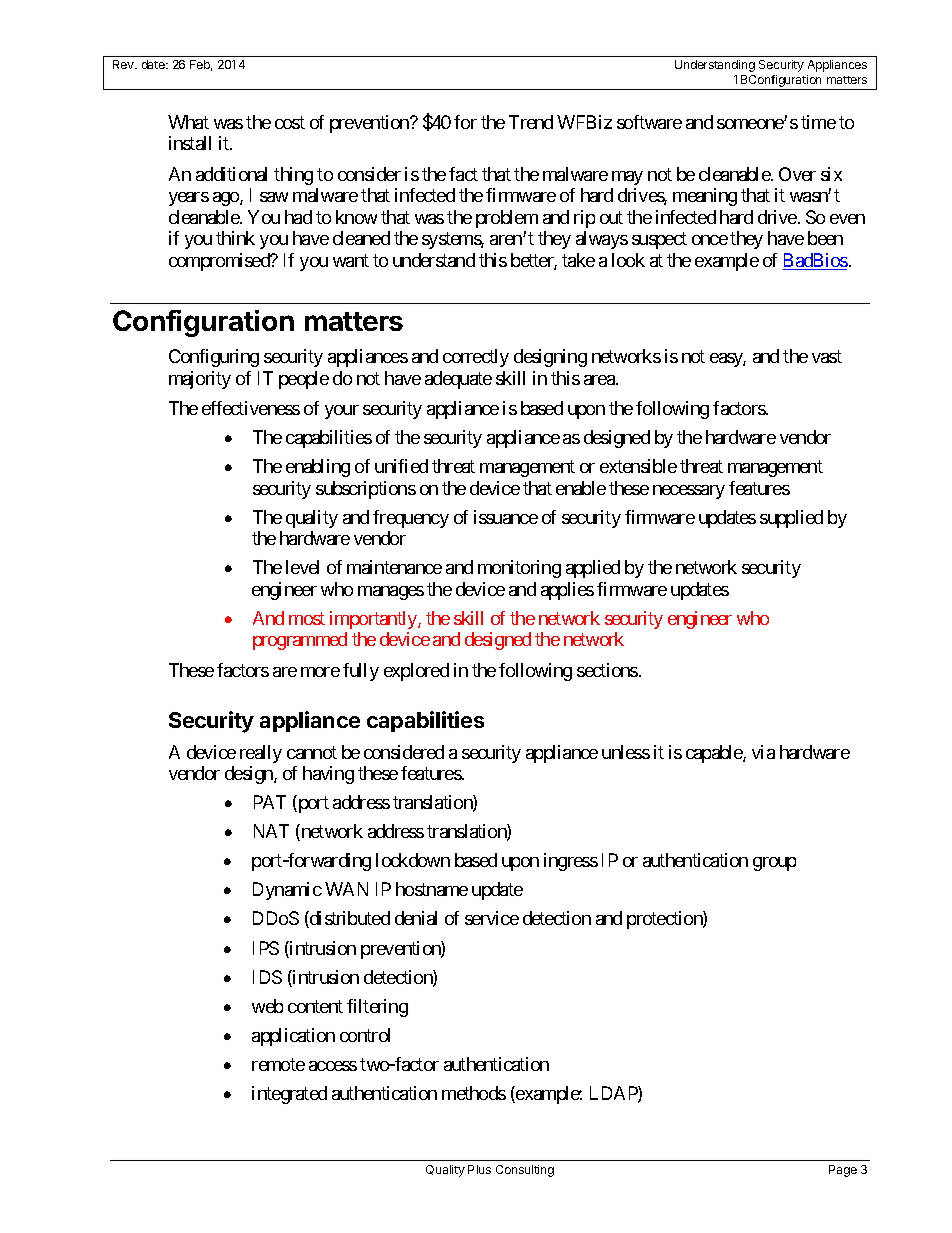 This screenshot has width=952, height=1233. I want to click on monitoring, so click(519, 569).
